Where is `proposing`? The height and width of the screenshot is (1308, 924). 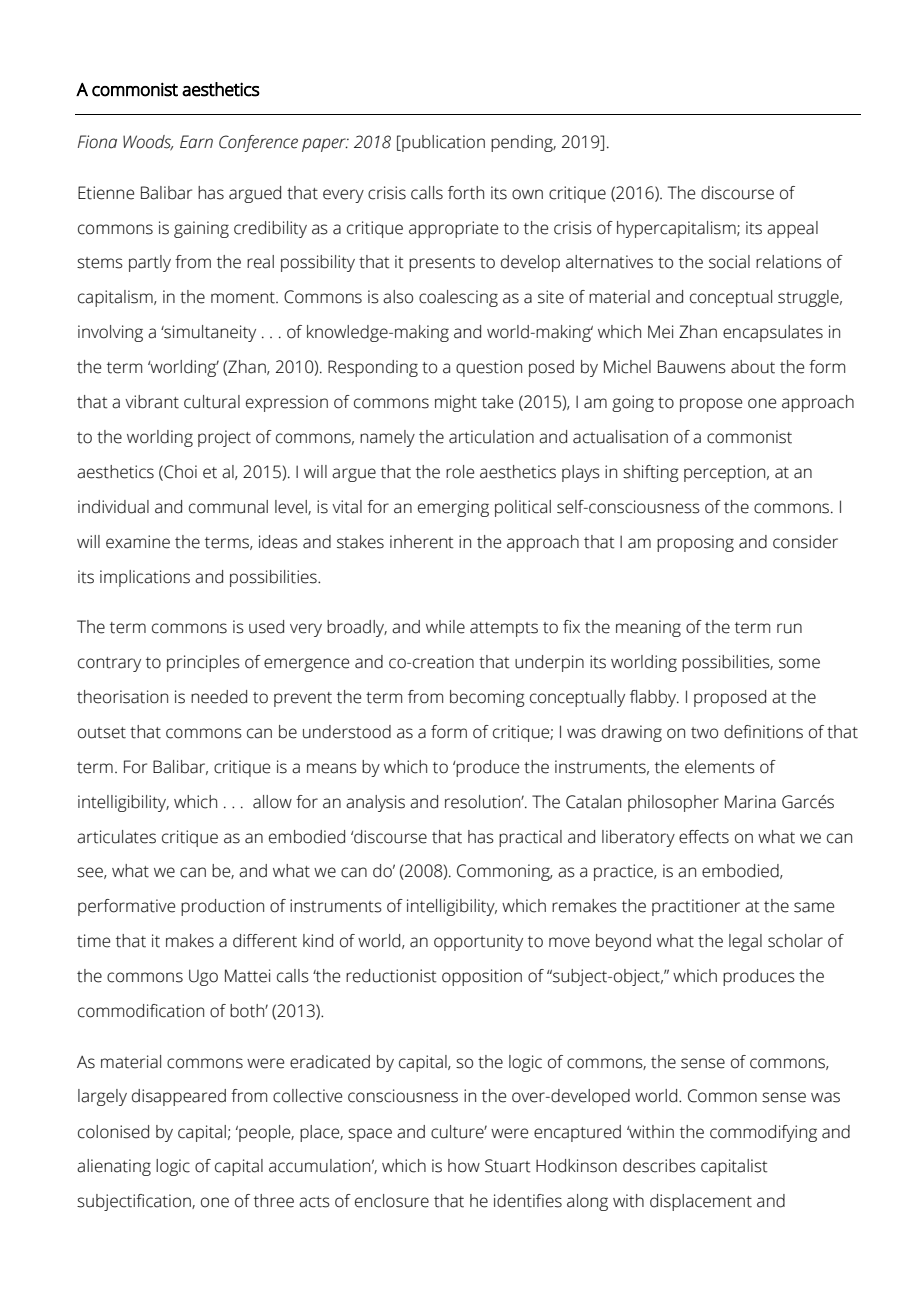 proposing is located at coordinates (695, 543).
